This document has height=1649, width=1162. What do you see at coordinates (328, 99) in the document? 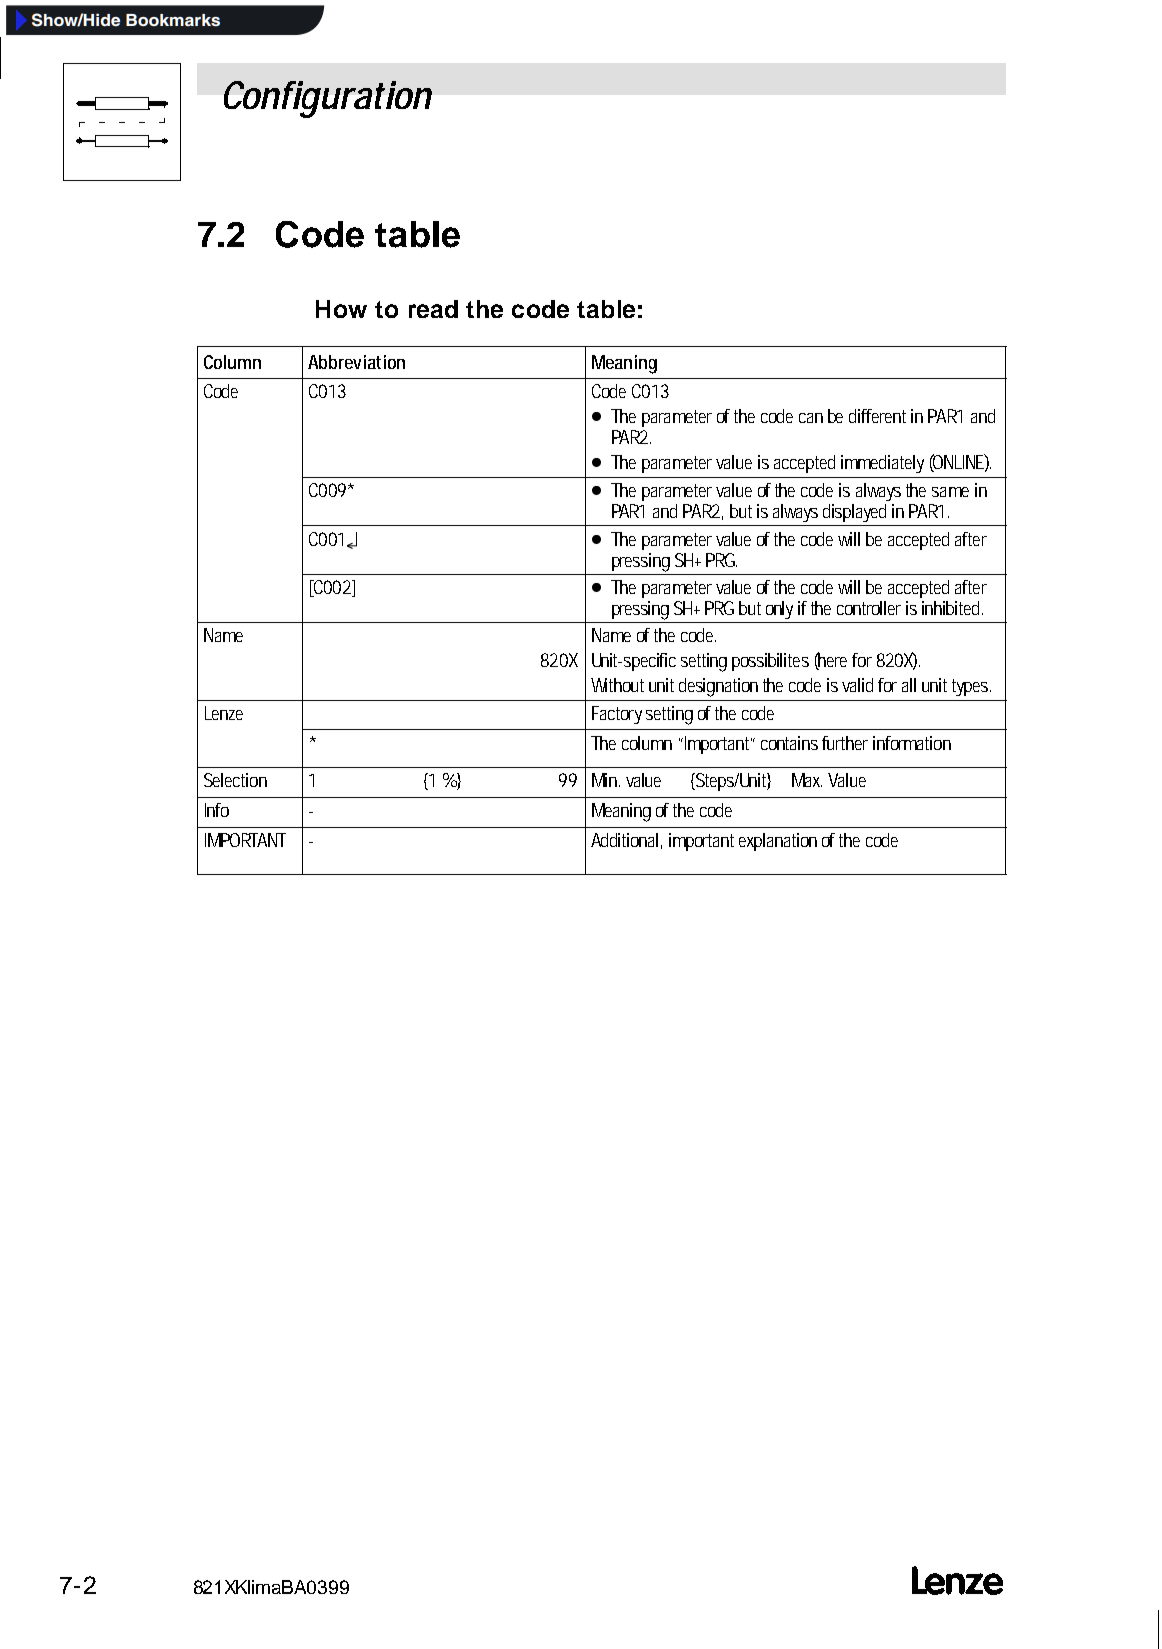
I see `Configuration` at bounding box center [328, 99].
